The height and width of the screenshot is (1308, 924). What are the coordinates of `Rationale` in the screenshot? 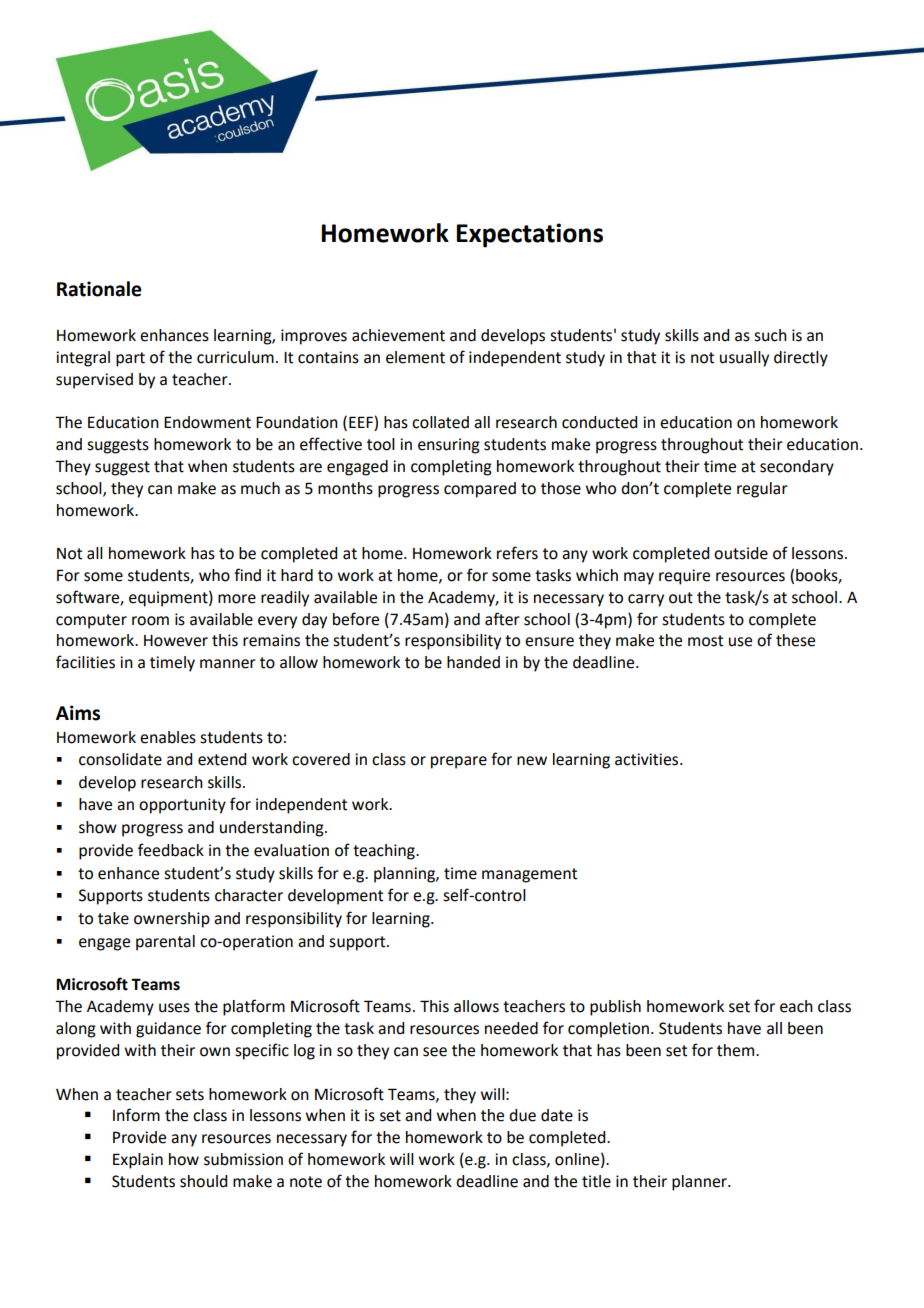 It's located at (99, 289).
